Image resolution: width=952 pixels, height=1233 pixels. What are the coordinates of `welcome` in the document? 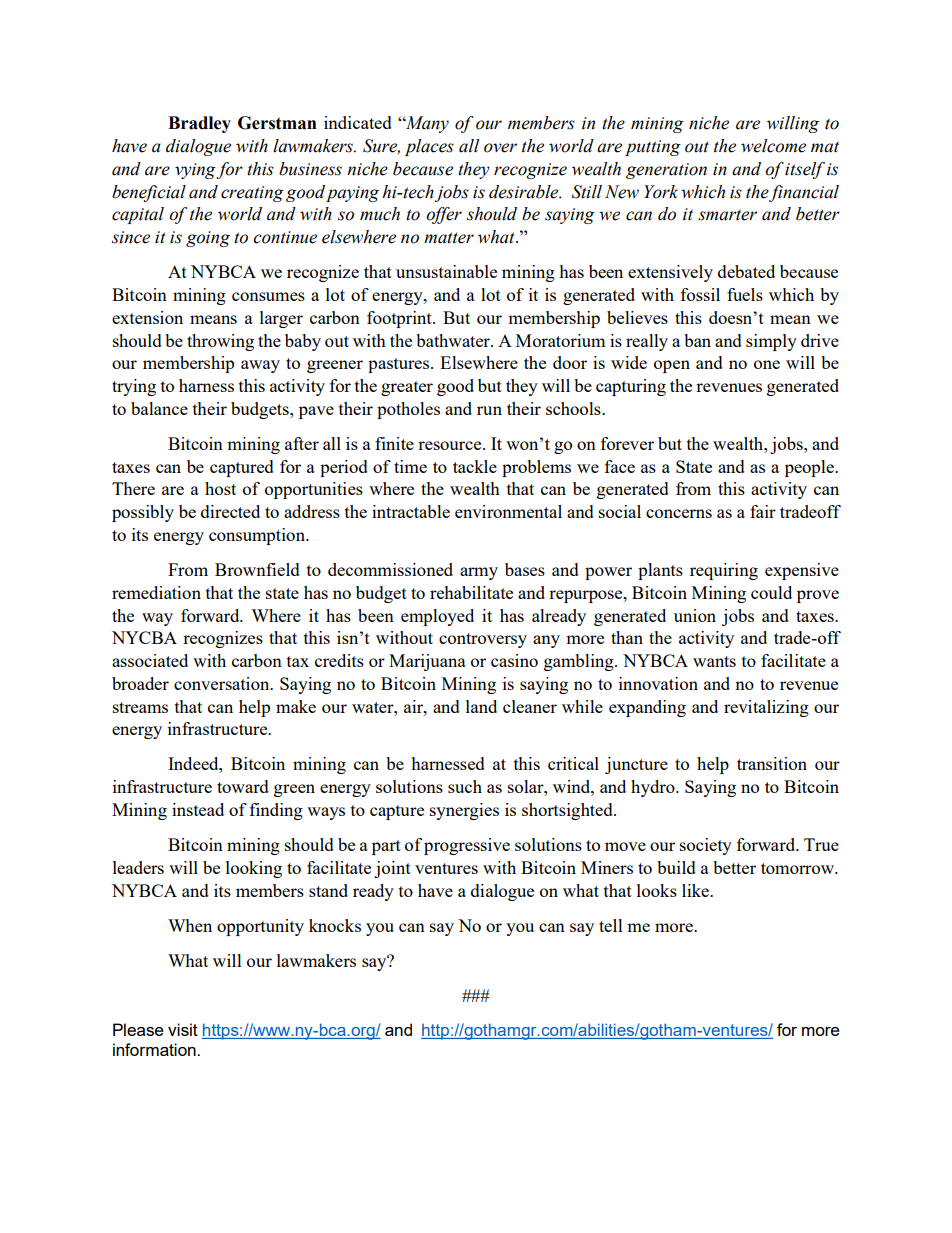 It's located at (773, 146).
